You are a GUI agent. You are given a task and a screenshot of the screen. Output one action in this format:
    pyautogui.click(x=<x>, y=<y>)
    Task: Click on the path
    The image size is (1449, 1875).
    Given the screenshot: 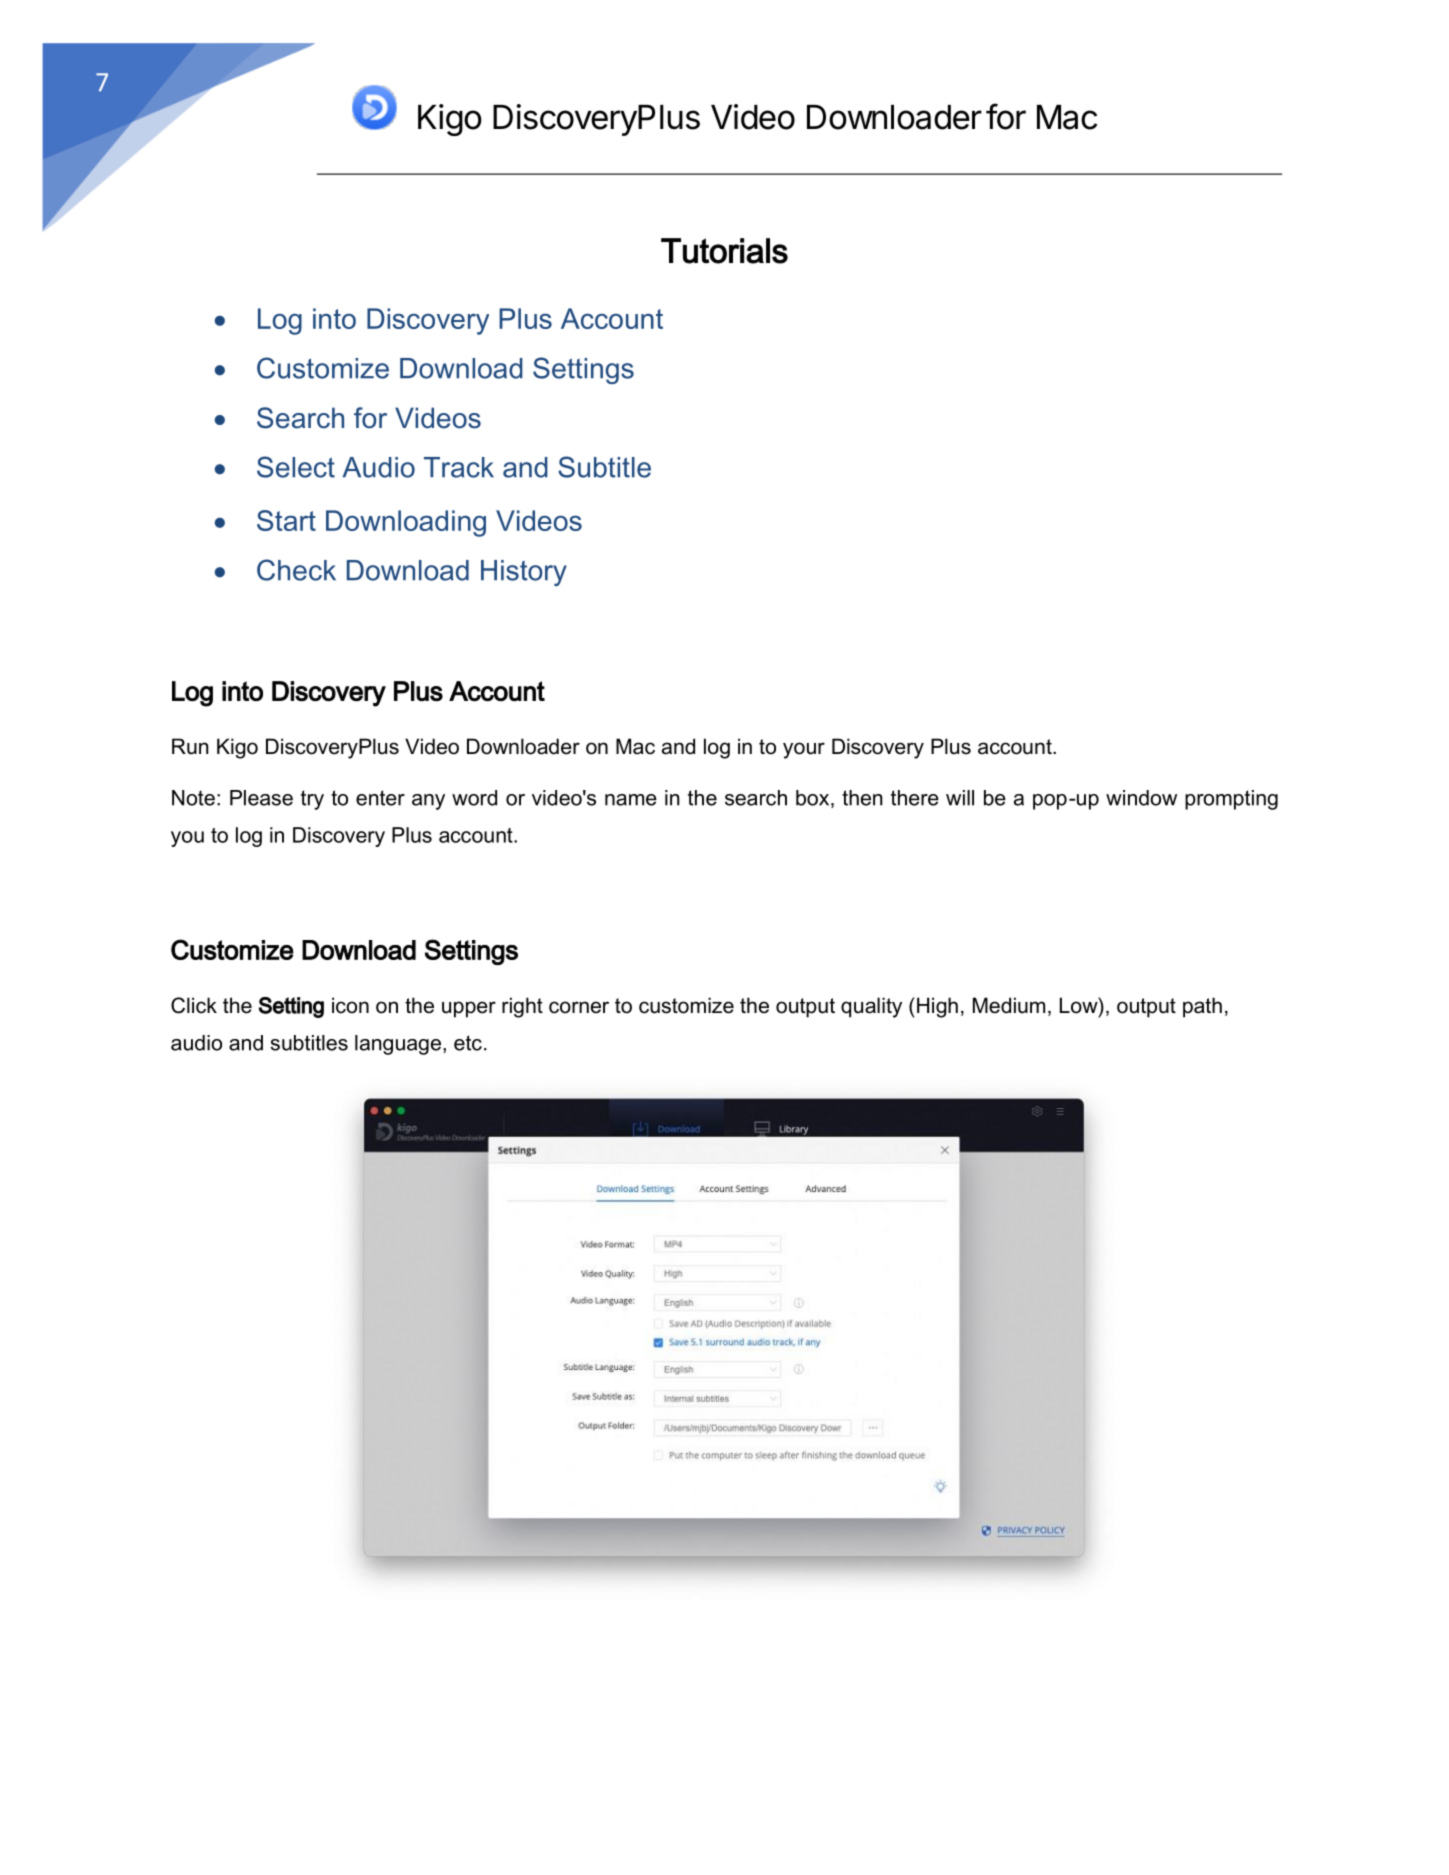 What is the action you would take?
    pyautogui.click(x=1202, y=1007)
